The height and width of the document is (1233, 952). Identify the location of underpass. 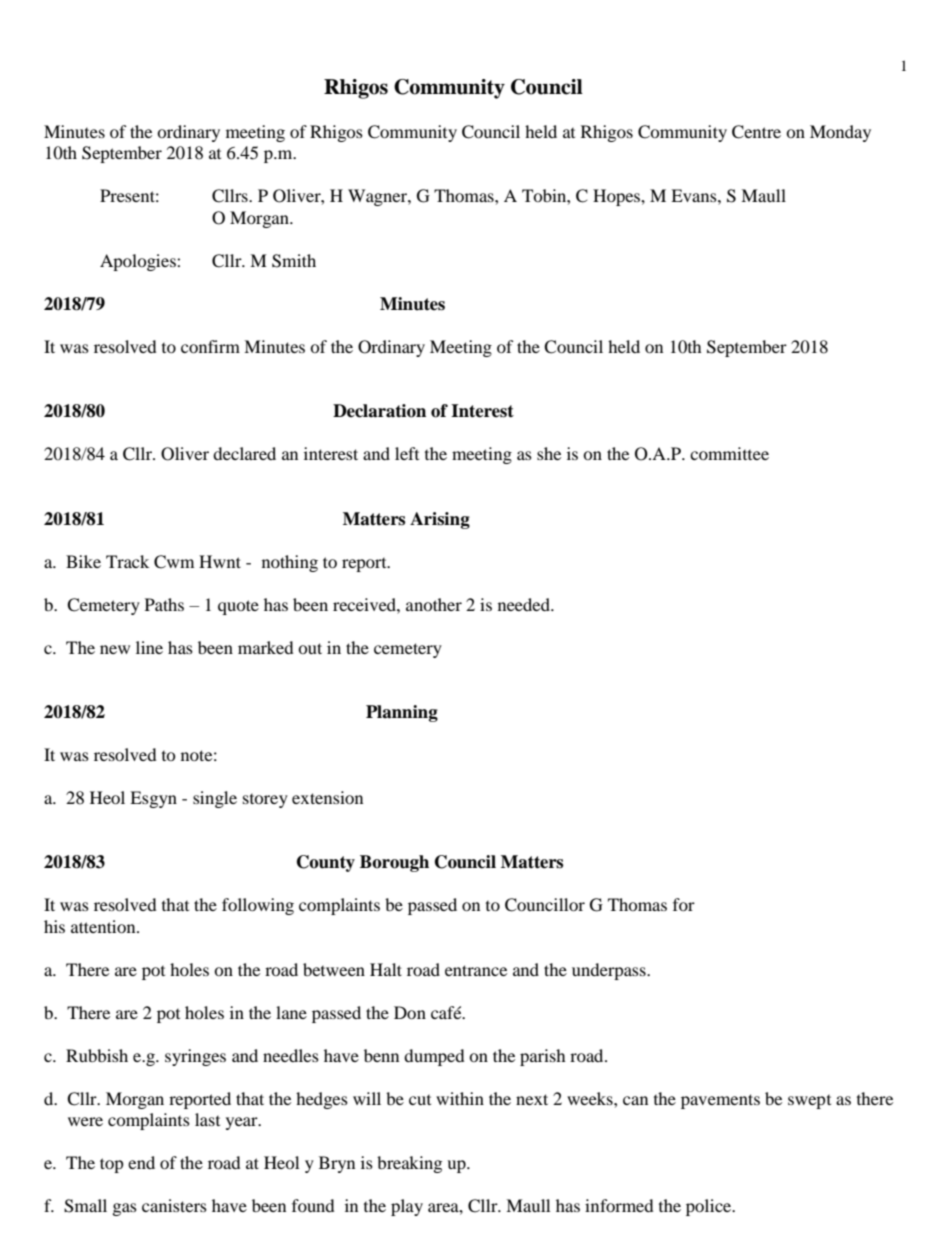
(610, 971).
